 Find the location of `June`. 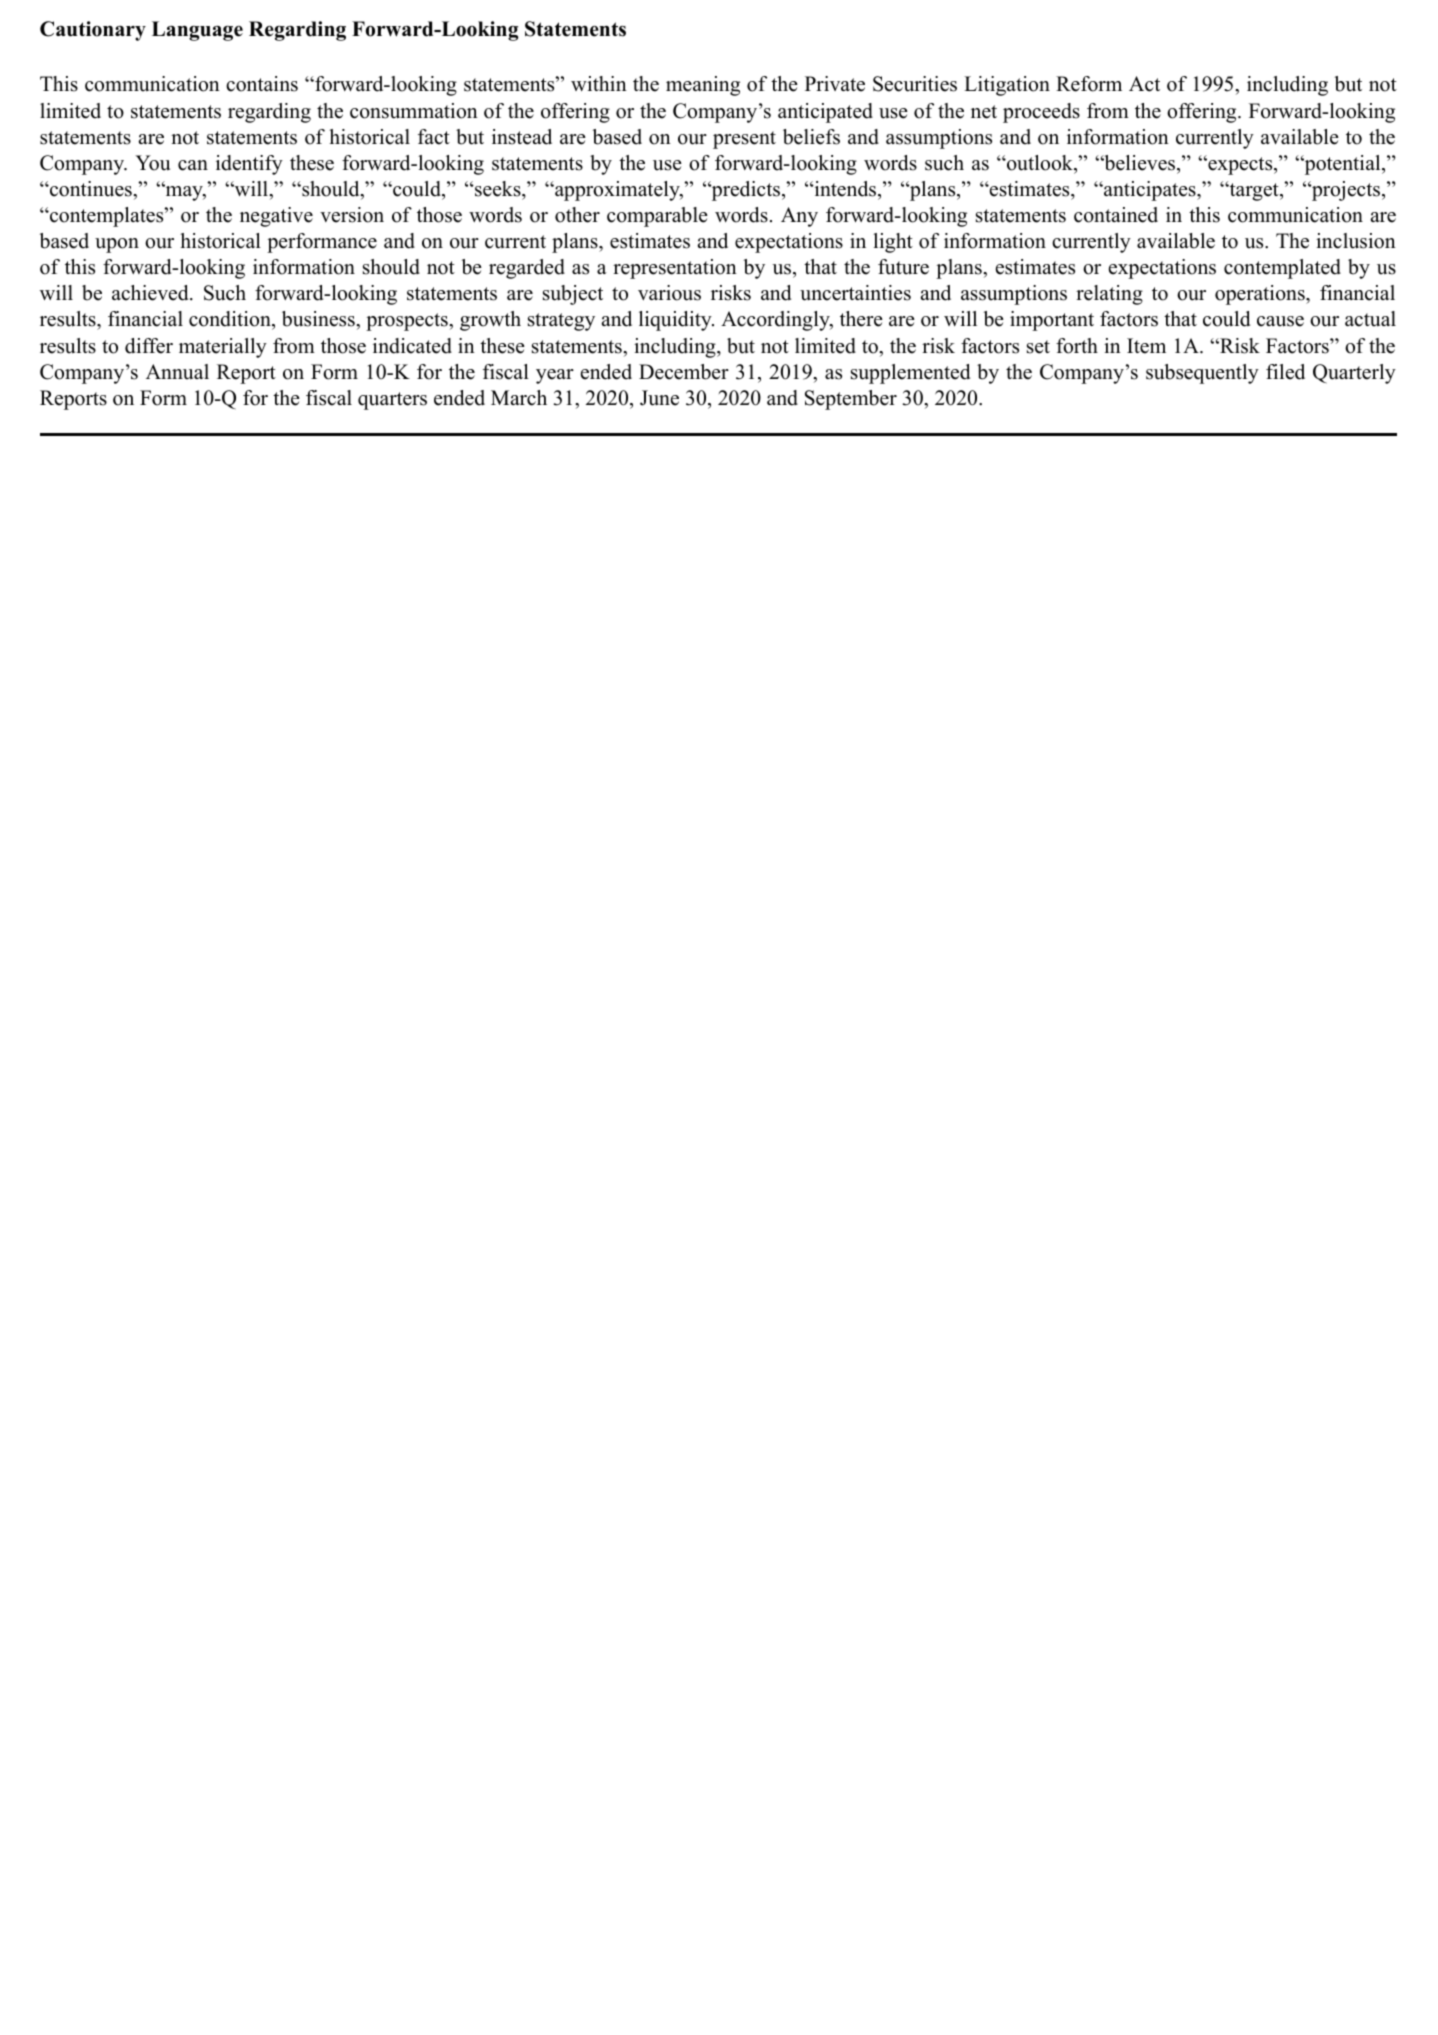

June is located at coordinates (659, 398).
